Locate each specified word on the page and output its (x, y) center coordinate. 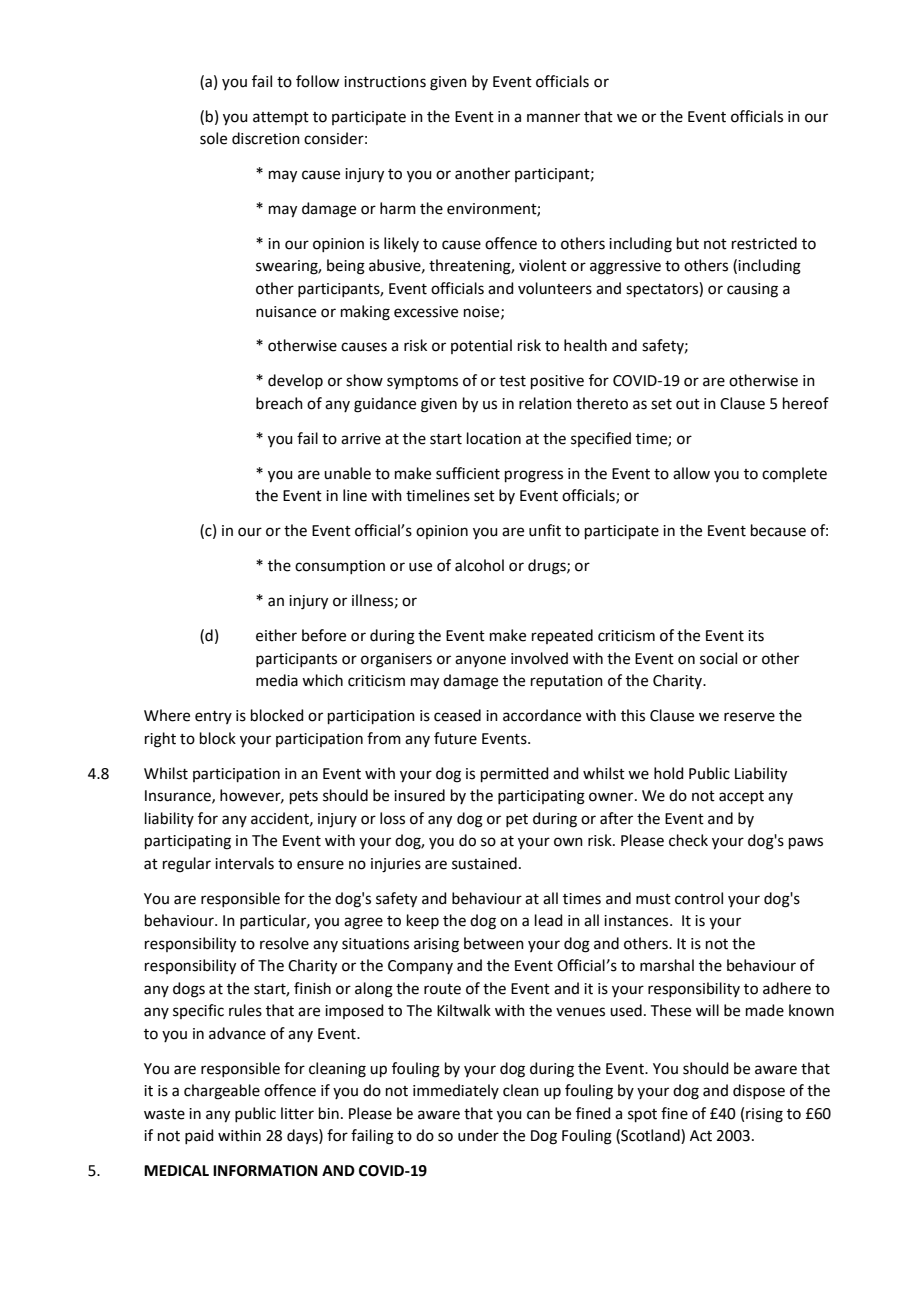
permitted (515, 774)
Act (701, 1136)
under (478, 1135)
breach (279, 403)
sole (213, 138)
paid (199, 1136)
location (494, 438)
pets (304, 797)
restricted (764, 243)
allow (691, 473)
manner (553, 118)
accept (741, 797)
